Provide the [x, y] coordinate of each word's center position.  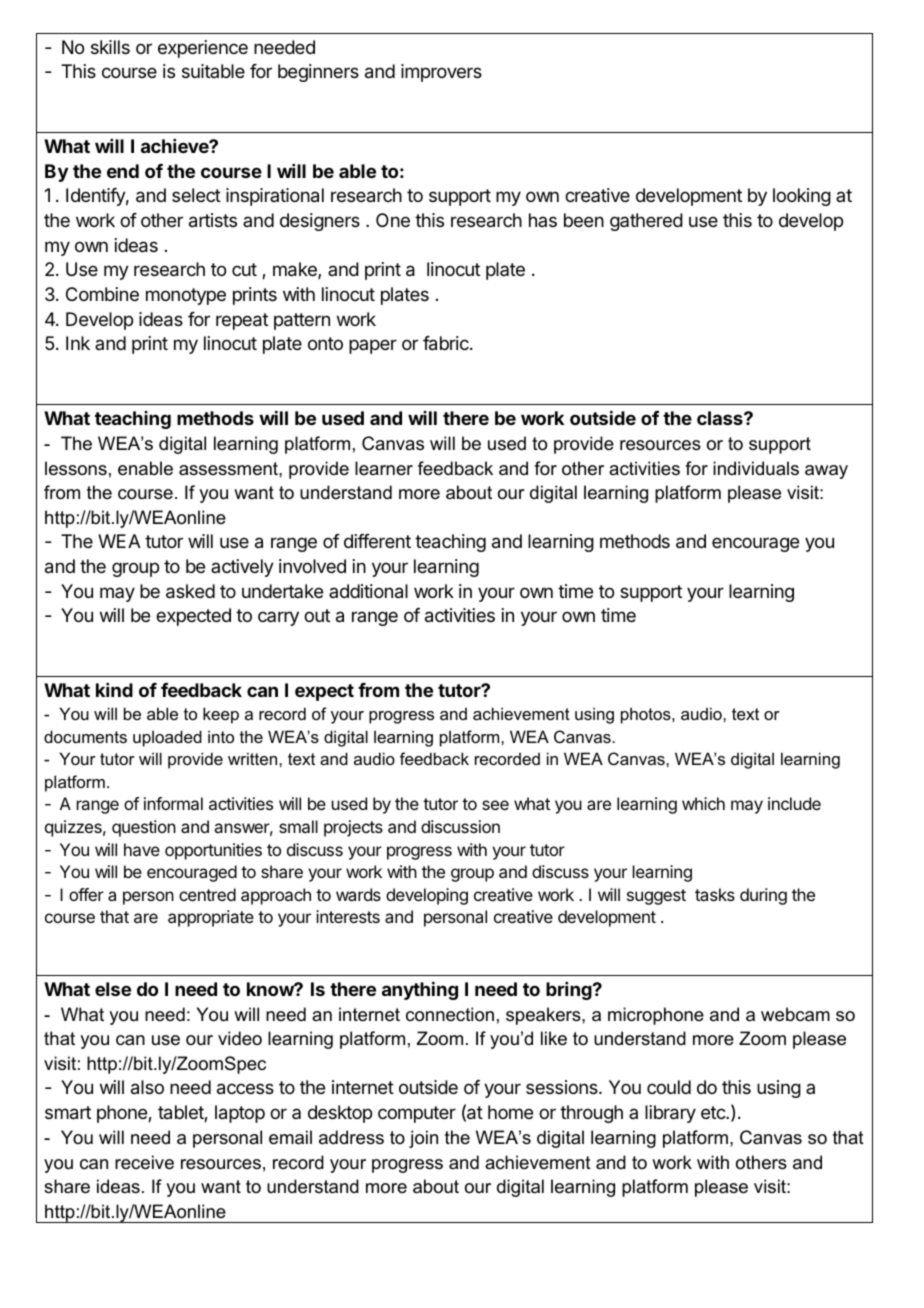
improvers [441, 73]
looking [802, 197]
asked [190, 591]
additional [368, 591]
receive [144, 1162]
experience [203, 49]
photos [647, 715]
